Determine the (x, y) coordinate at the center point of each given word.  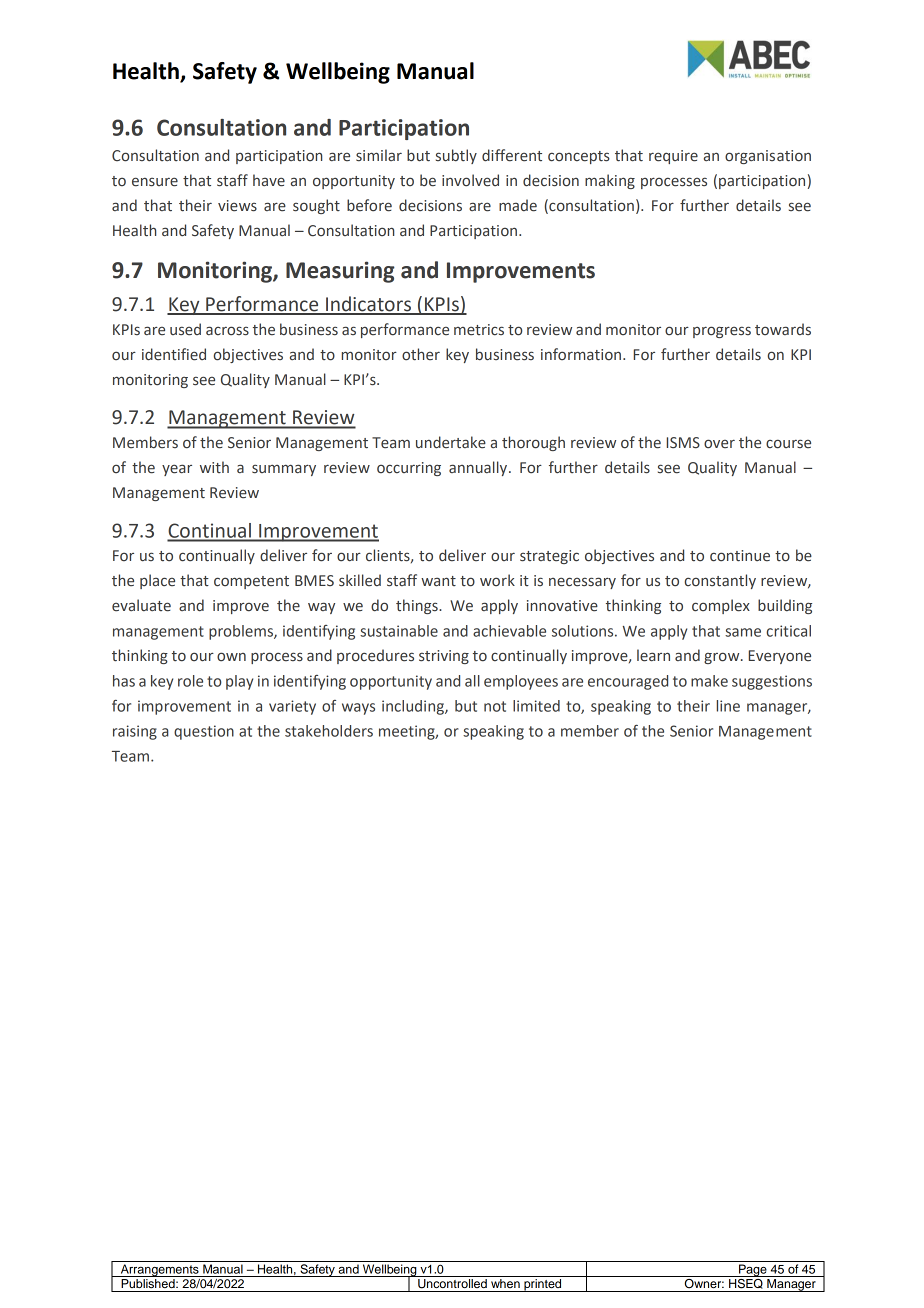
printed (543, 1285)
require (673, 157)
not (495, 706)
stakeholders (329, 731)
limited (536, 706)
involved (470, 180)
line (728, 706)
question (204, 732)
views (237, 206)
